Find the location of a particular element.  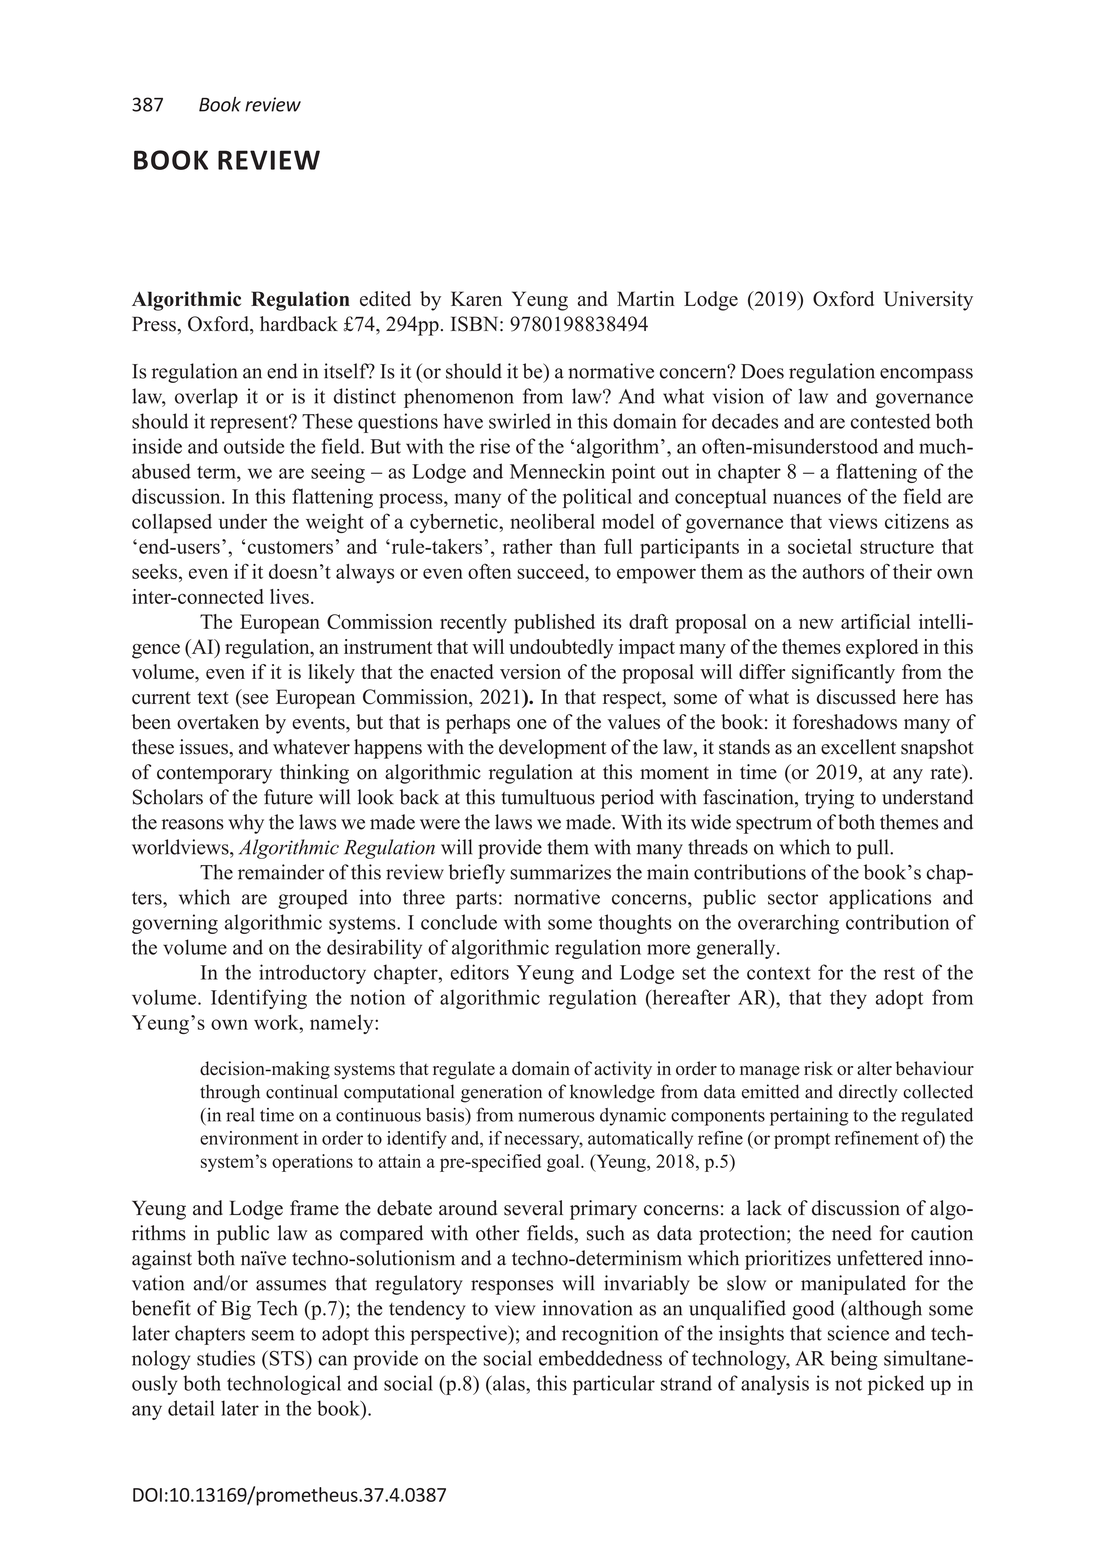

they is located at coordinates (848, 999).
